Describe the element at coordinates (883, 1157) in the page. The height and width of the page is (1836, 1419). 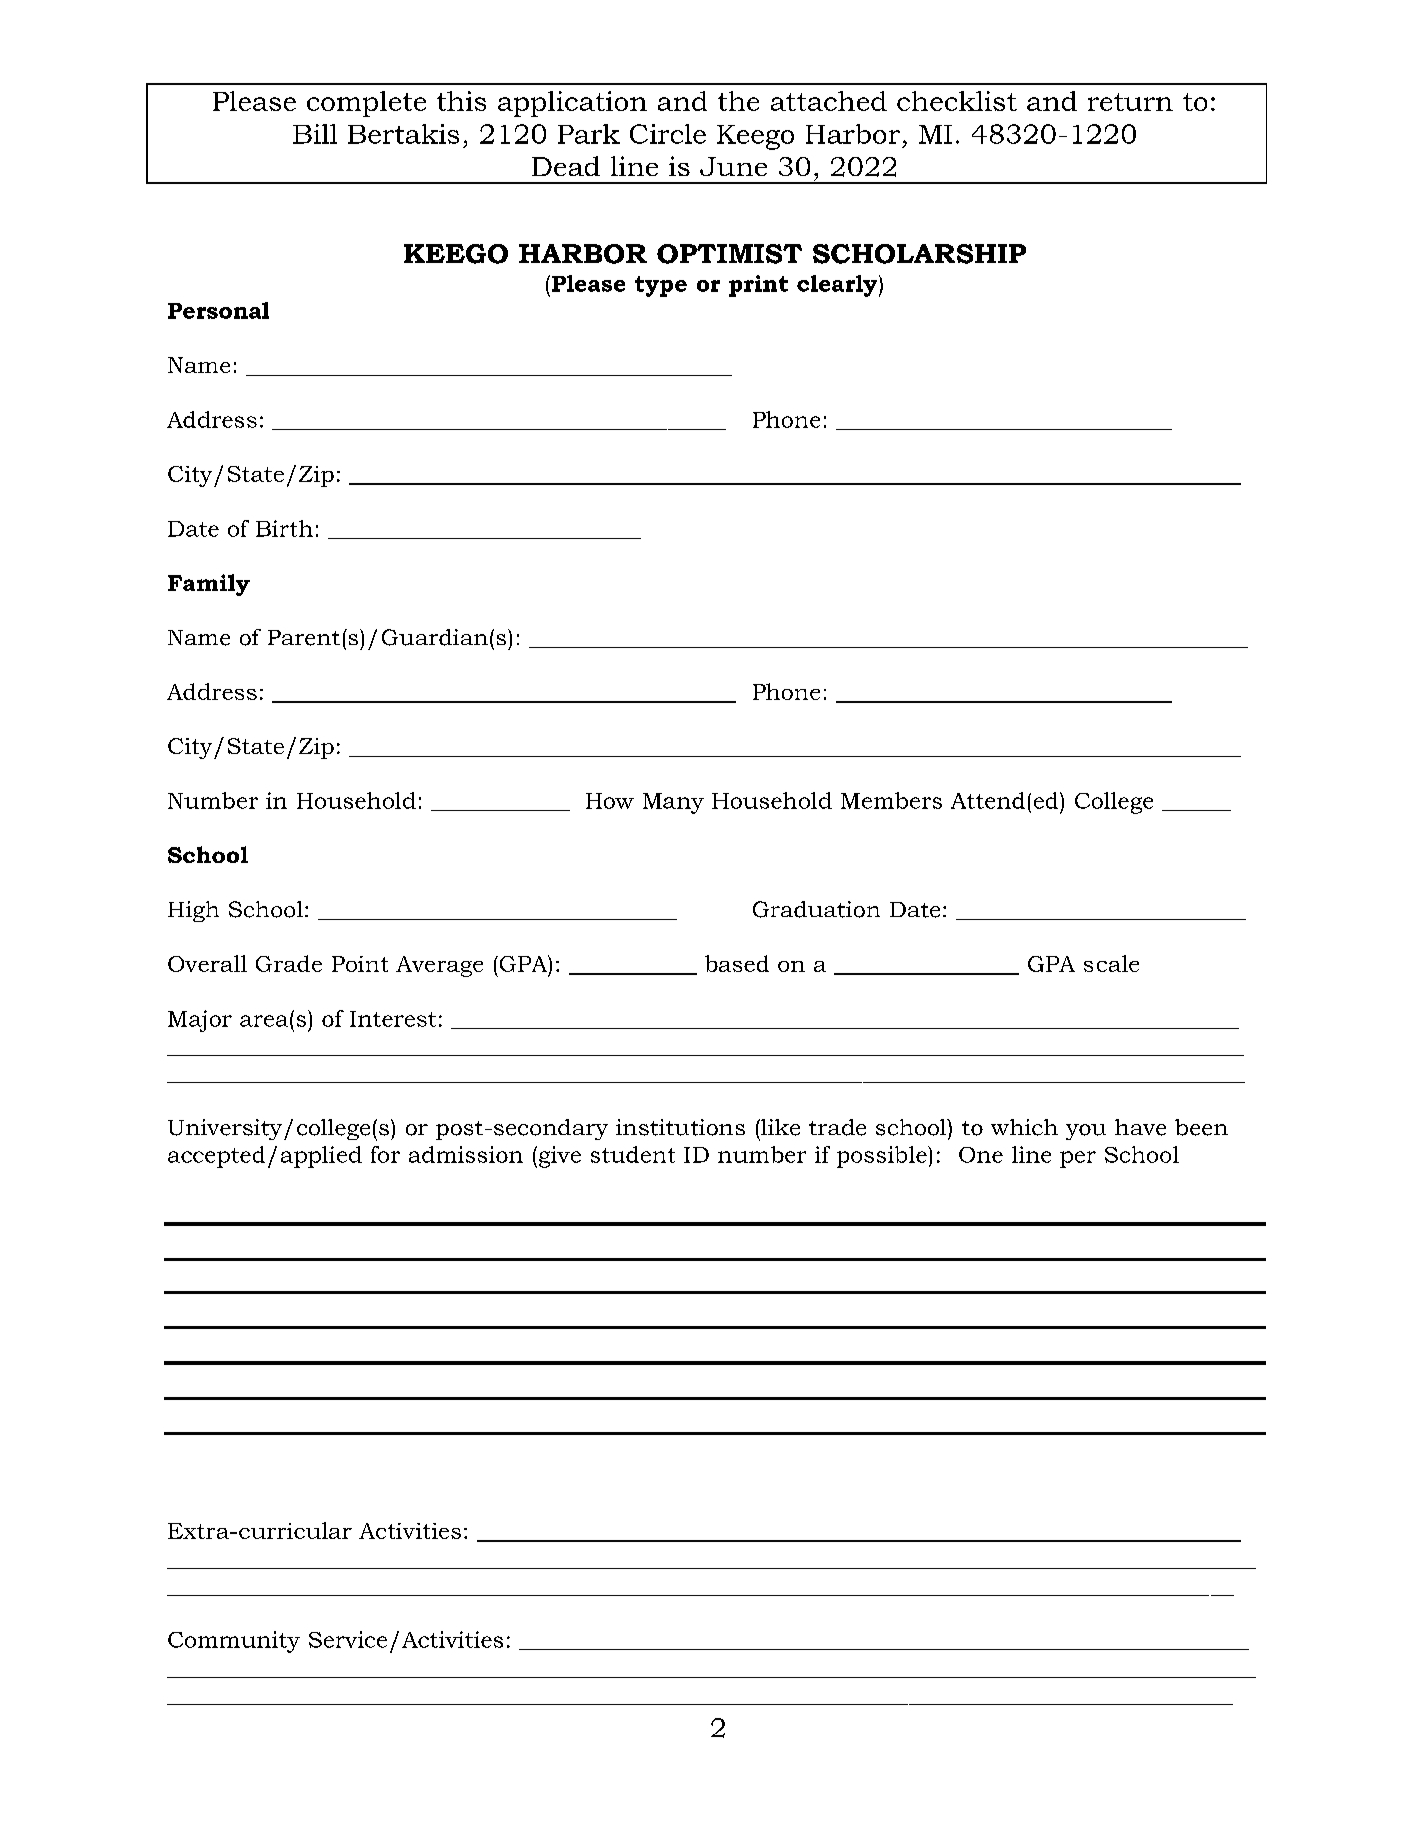
I see `possible` at that location.
